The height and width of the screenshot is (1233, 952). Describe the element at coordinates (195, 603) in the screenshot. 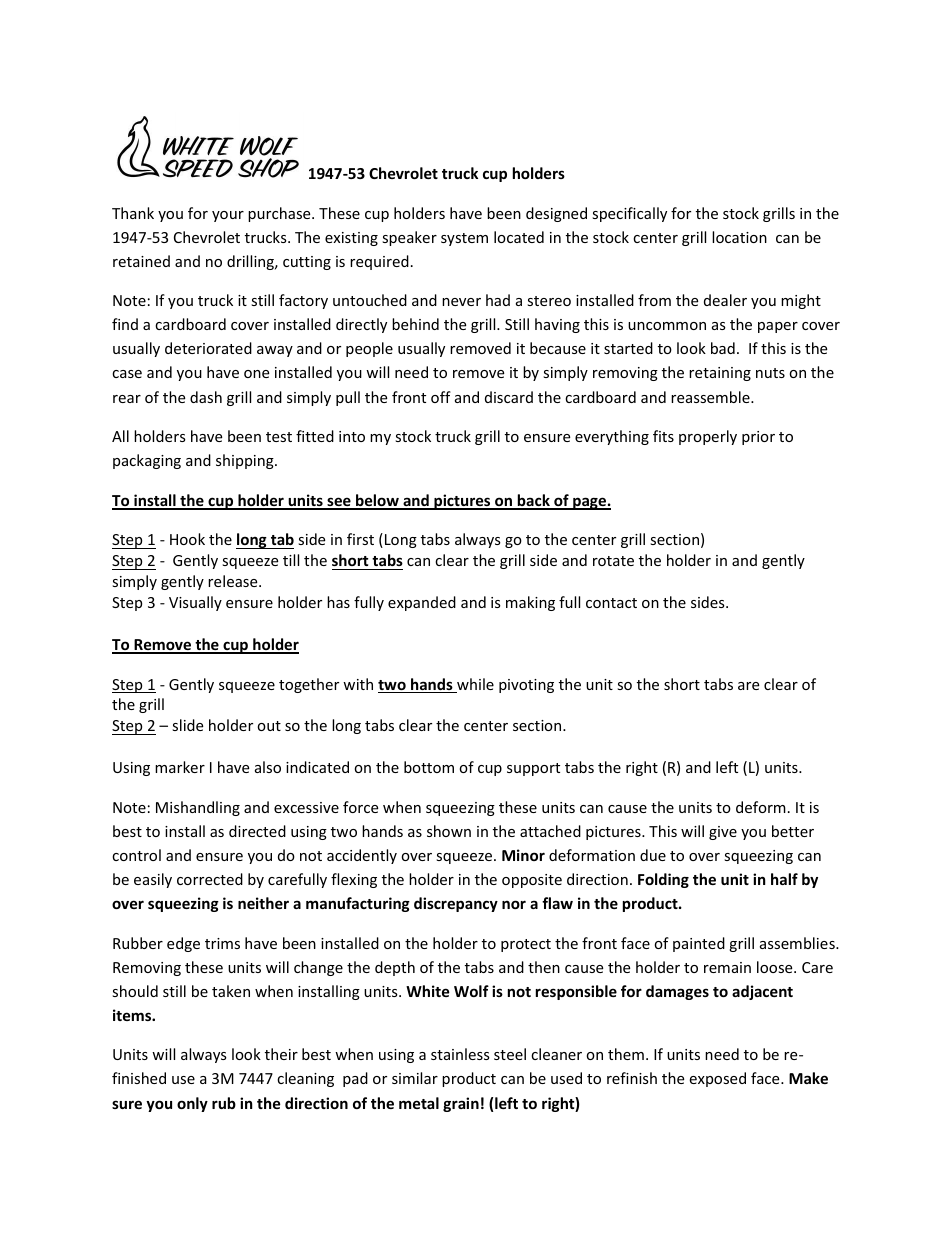

I see `Visually` at that location.
